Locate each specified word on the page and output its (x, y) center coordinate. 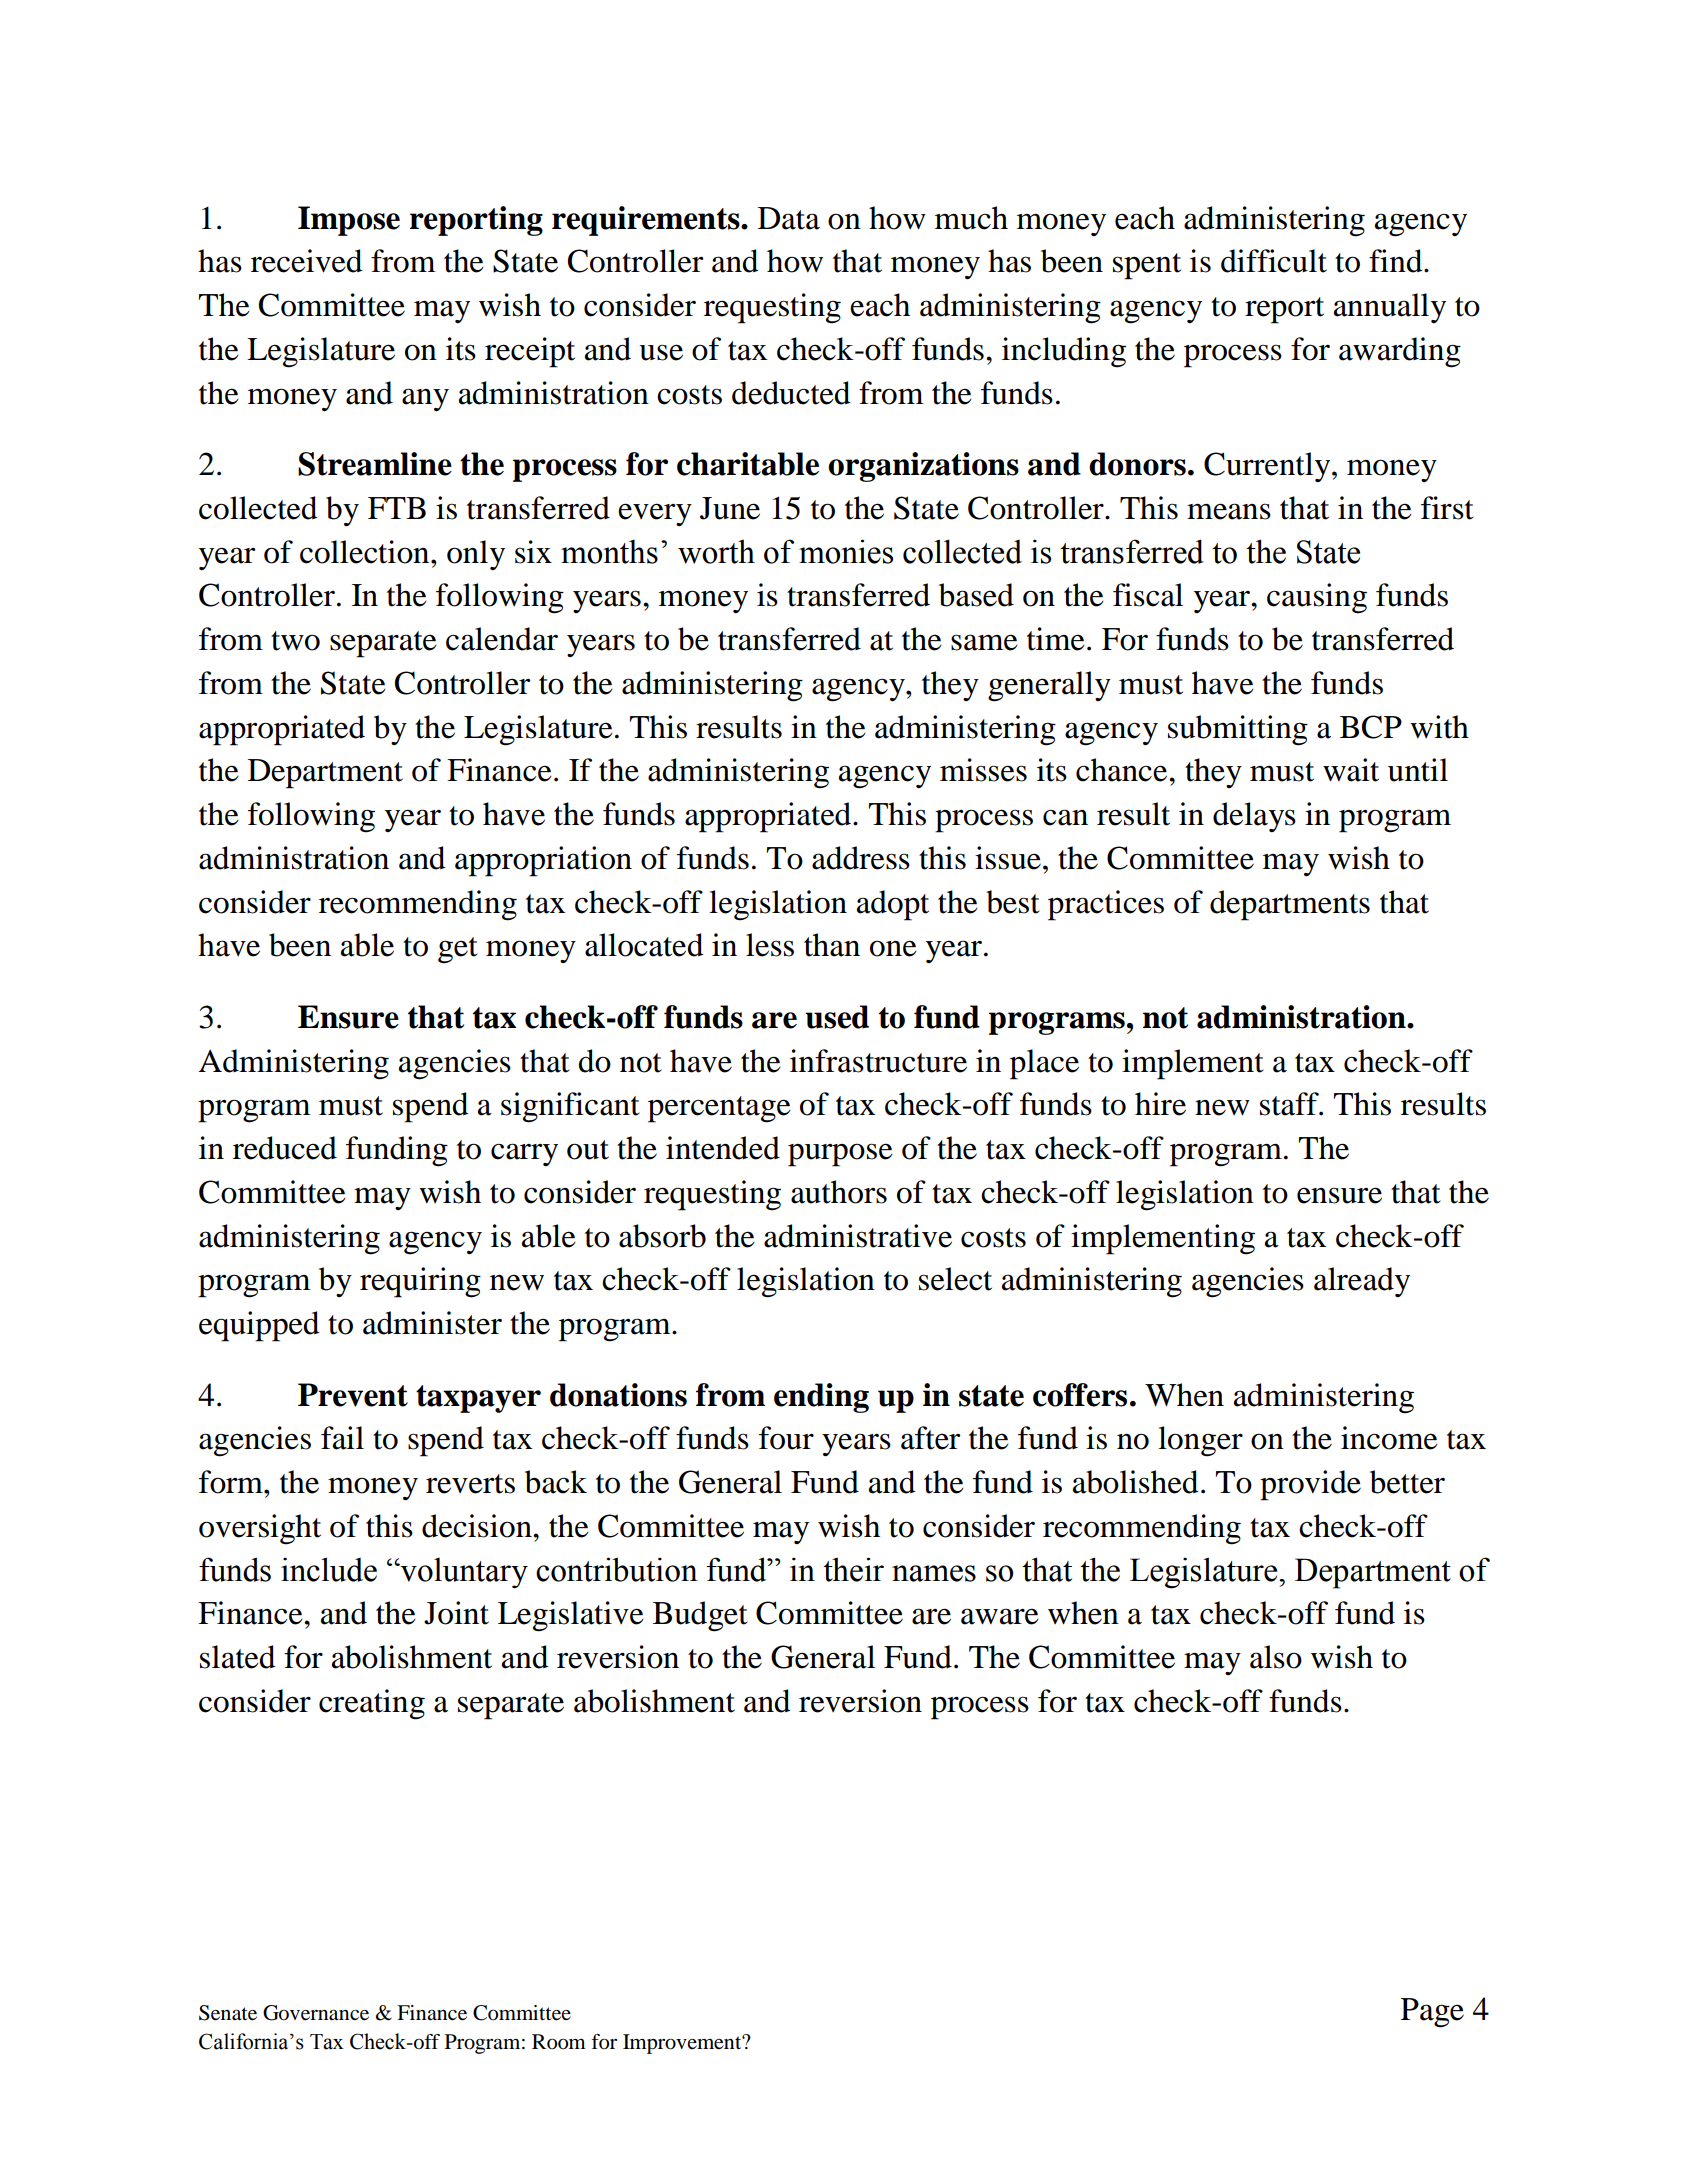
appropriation (543, 861)
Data (789, 218)
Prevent (353, 1395)
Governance (316, 2013)
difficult (1274, 261)
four (786, 1438)
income (1389, 1438)
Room (559, 2042)
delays (1254, 817)
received (307, 261)
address (861, 858)
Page (1432, 2013)
